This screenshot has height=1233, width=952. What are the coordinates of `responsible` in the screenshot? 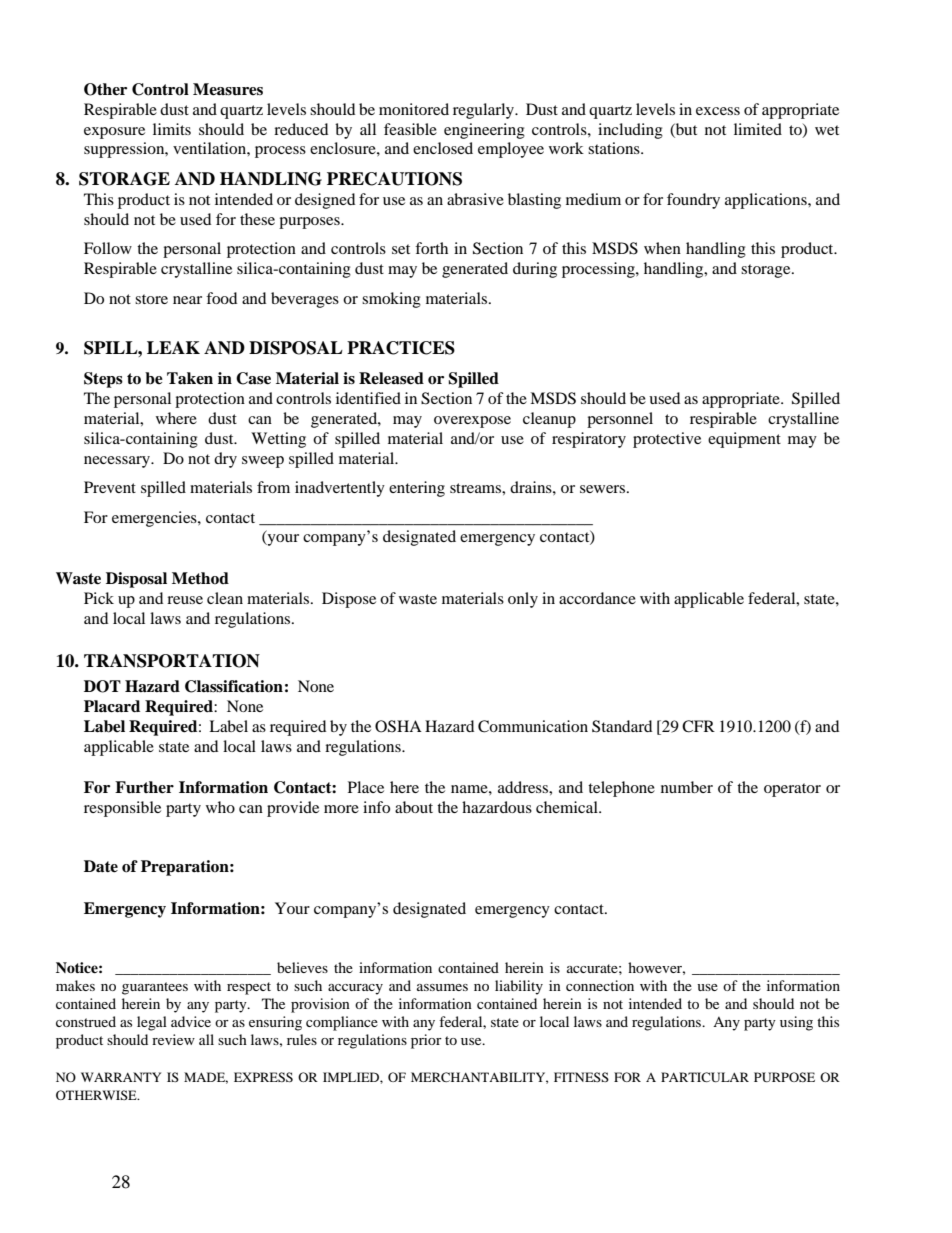 It's located at (122, 809).
